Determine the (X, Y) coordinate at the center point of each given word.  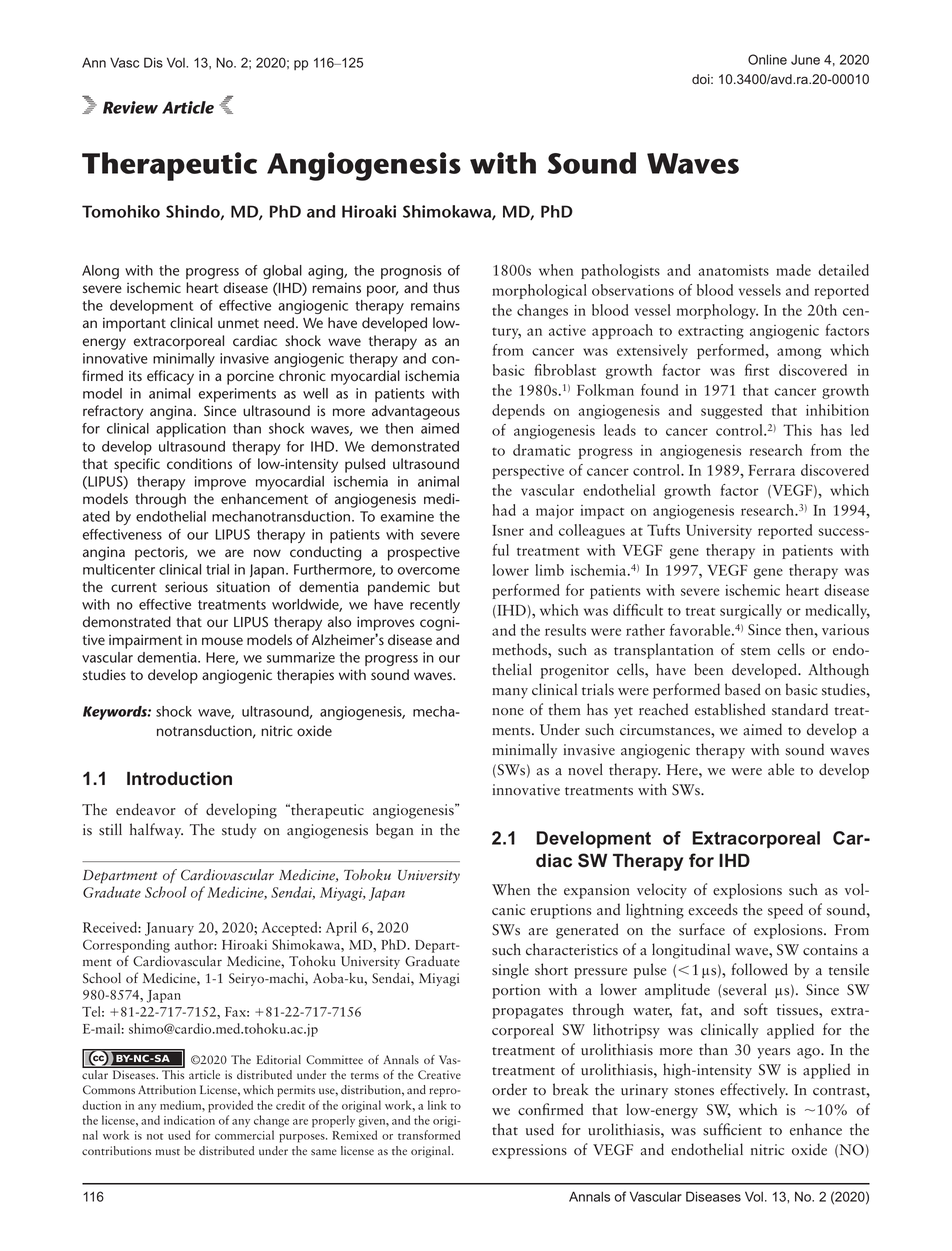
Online (767, 59)
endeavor (146, 809)
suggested (731, 411)
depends (518, 411)
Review (130, 107)
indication (189, 1120)
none (508, 712)
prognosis (411, 272)
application (191, 430)
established (730, 709)
